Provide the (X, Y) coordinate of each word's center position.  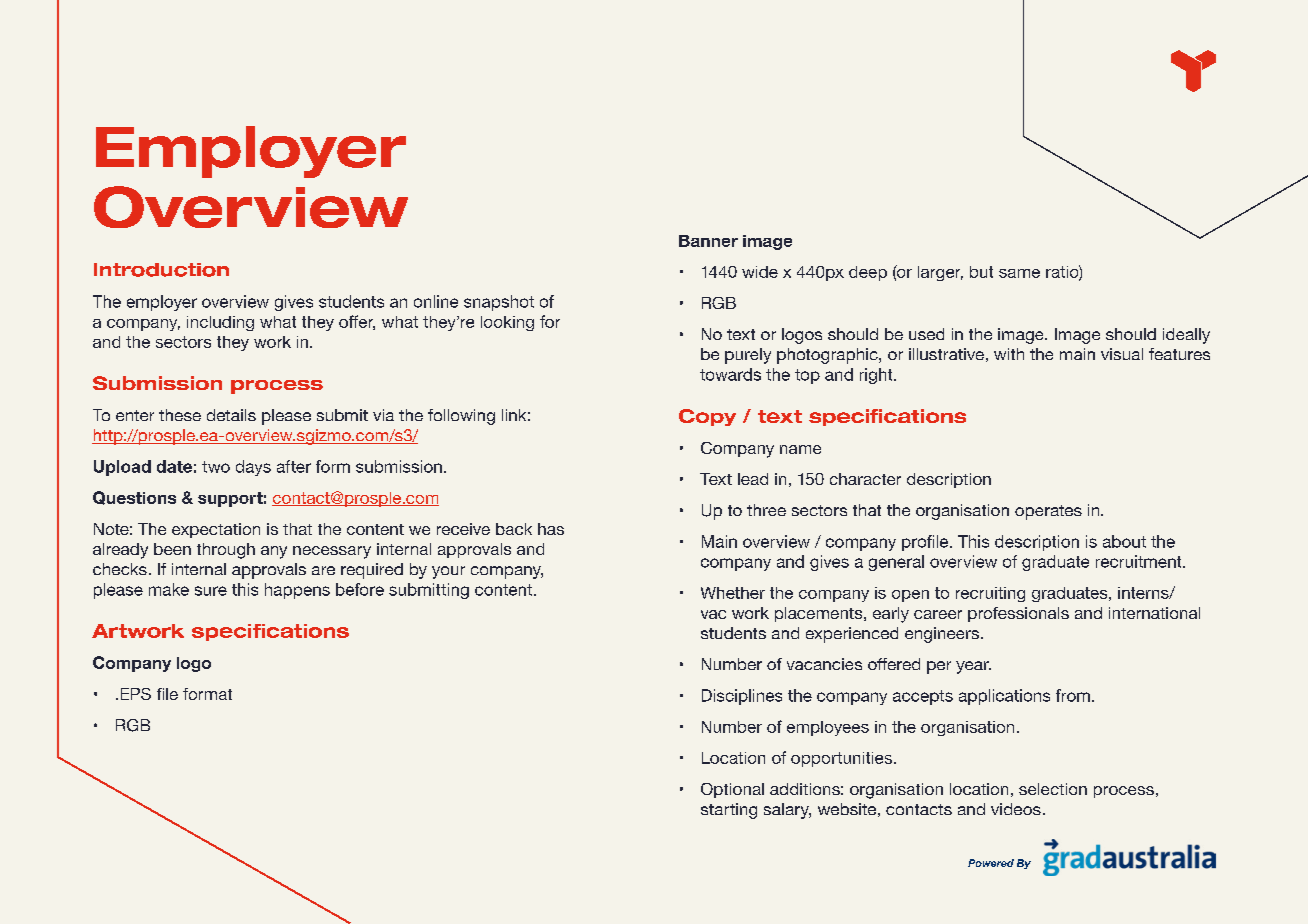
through (226, 551)
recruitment (1140, 561)
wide (760, 272)
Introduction (161, 270)
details (231, 415)
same (1019, 273)
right (877, 376)
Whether (733, 593)
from (1073, 695)
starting (729, 811)
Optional (732, 790)
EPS (136, 694)
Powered (991, 863)
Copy (707, 417)
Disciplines (742, 697)
